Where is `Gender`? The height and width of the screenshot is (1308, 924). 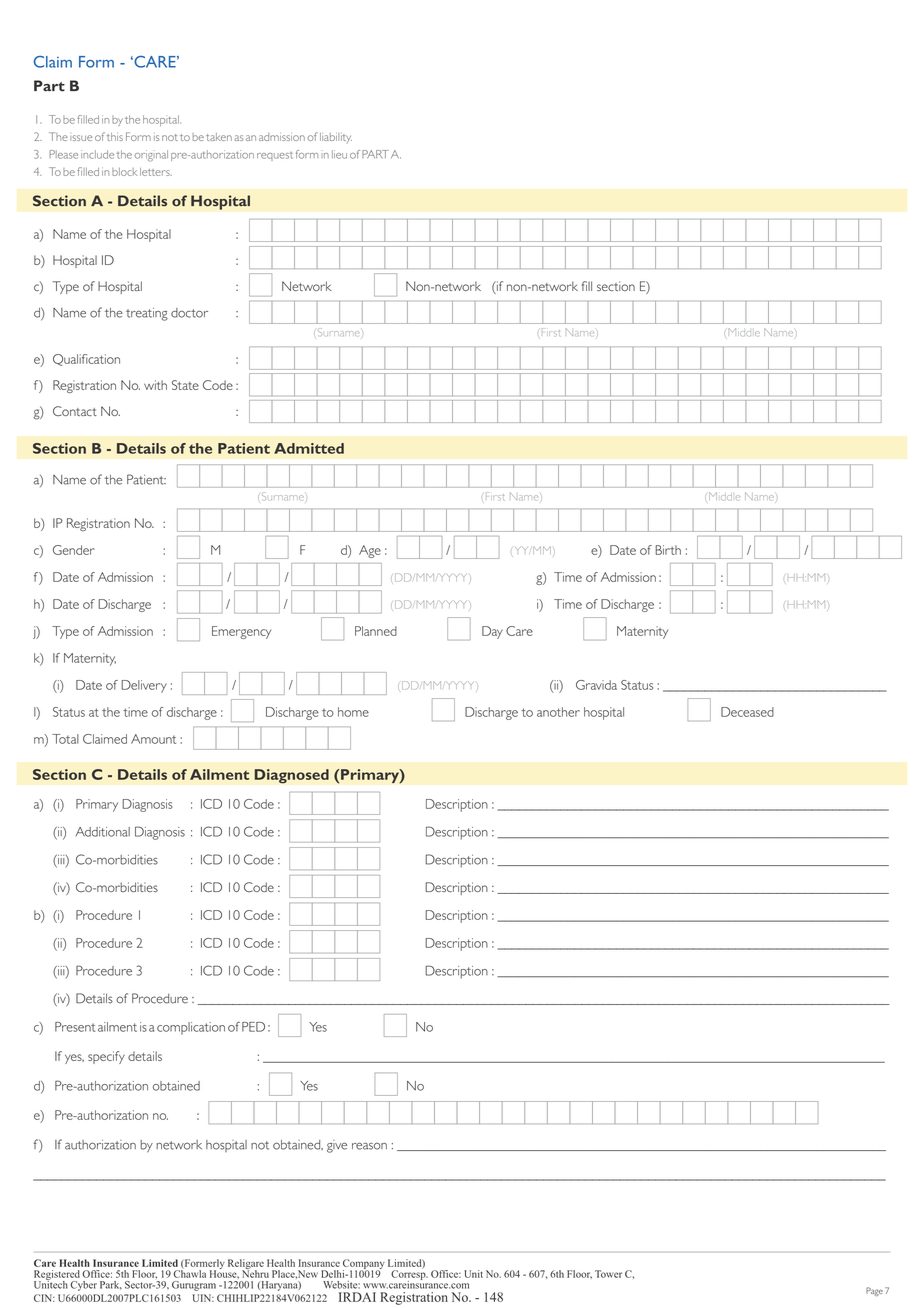 Gender is located at coordinates (74, 550).
